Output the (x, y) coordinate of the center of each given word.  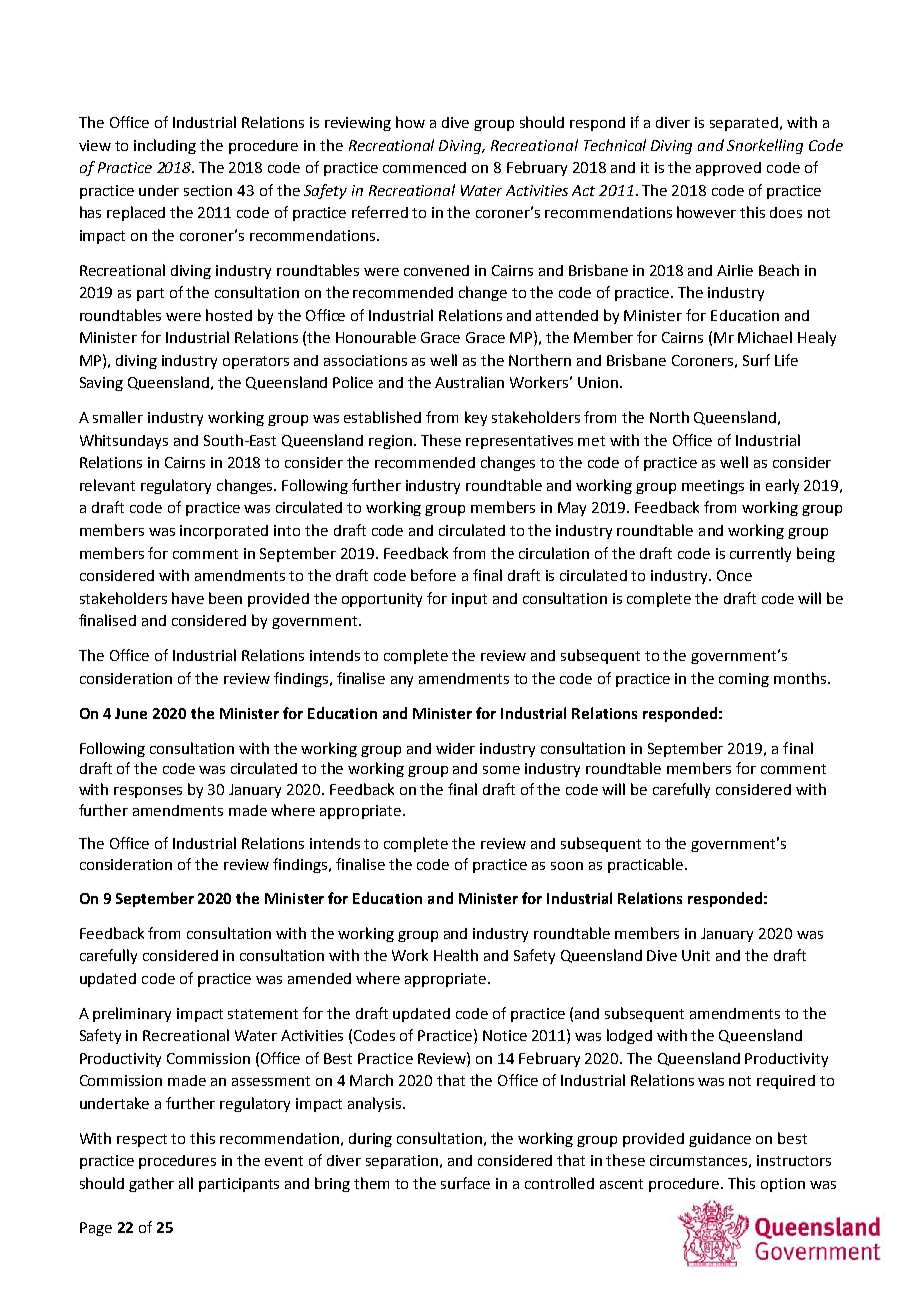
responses (148, 792)
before (433, 575)
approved (728, 169)
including (165, 146)
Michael (765, 337)
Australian (469, 382)
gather (151, 1184)
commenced (424, 167)
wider (455, 748)
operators (256, 362)
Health (456, 955)
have (188, 598)
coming (744, 680)
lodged (629, 1036)
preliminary (132, 1014)
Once (734, 575)
